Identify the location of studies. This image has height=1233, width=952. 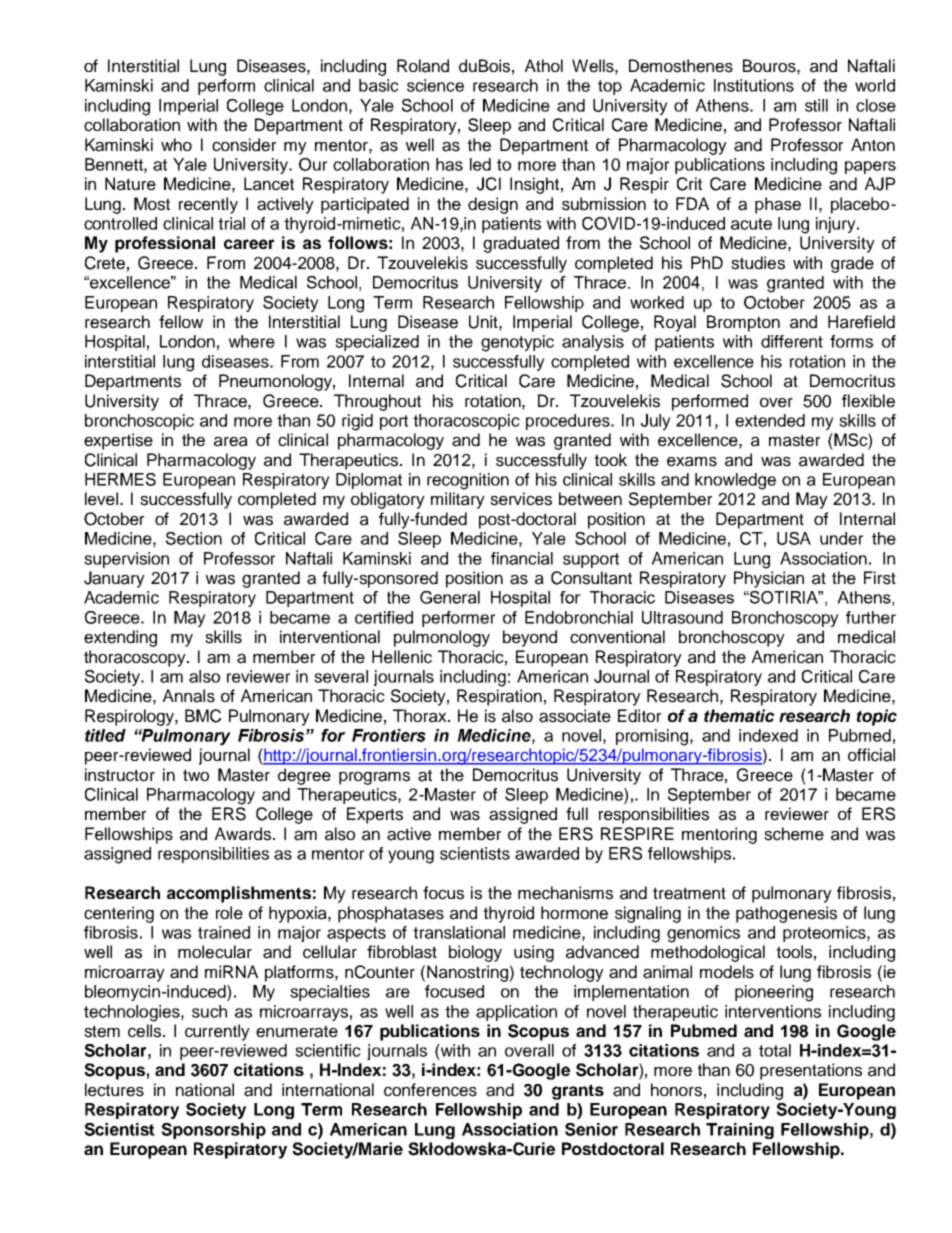
(758, 263).
